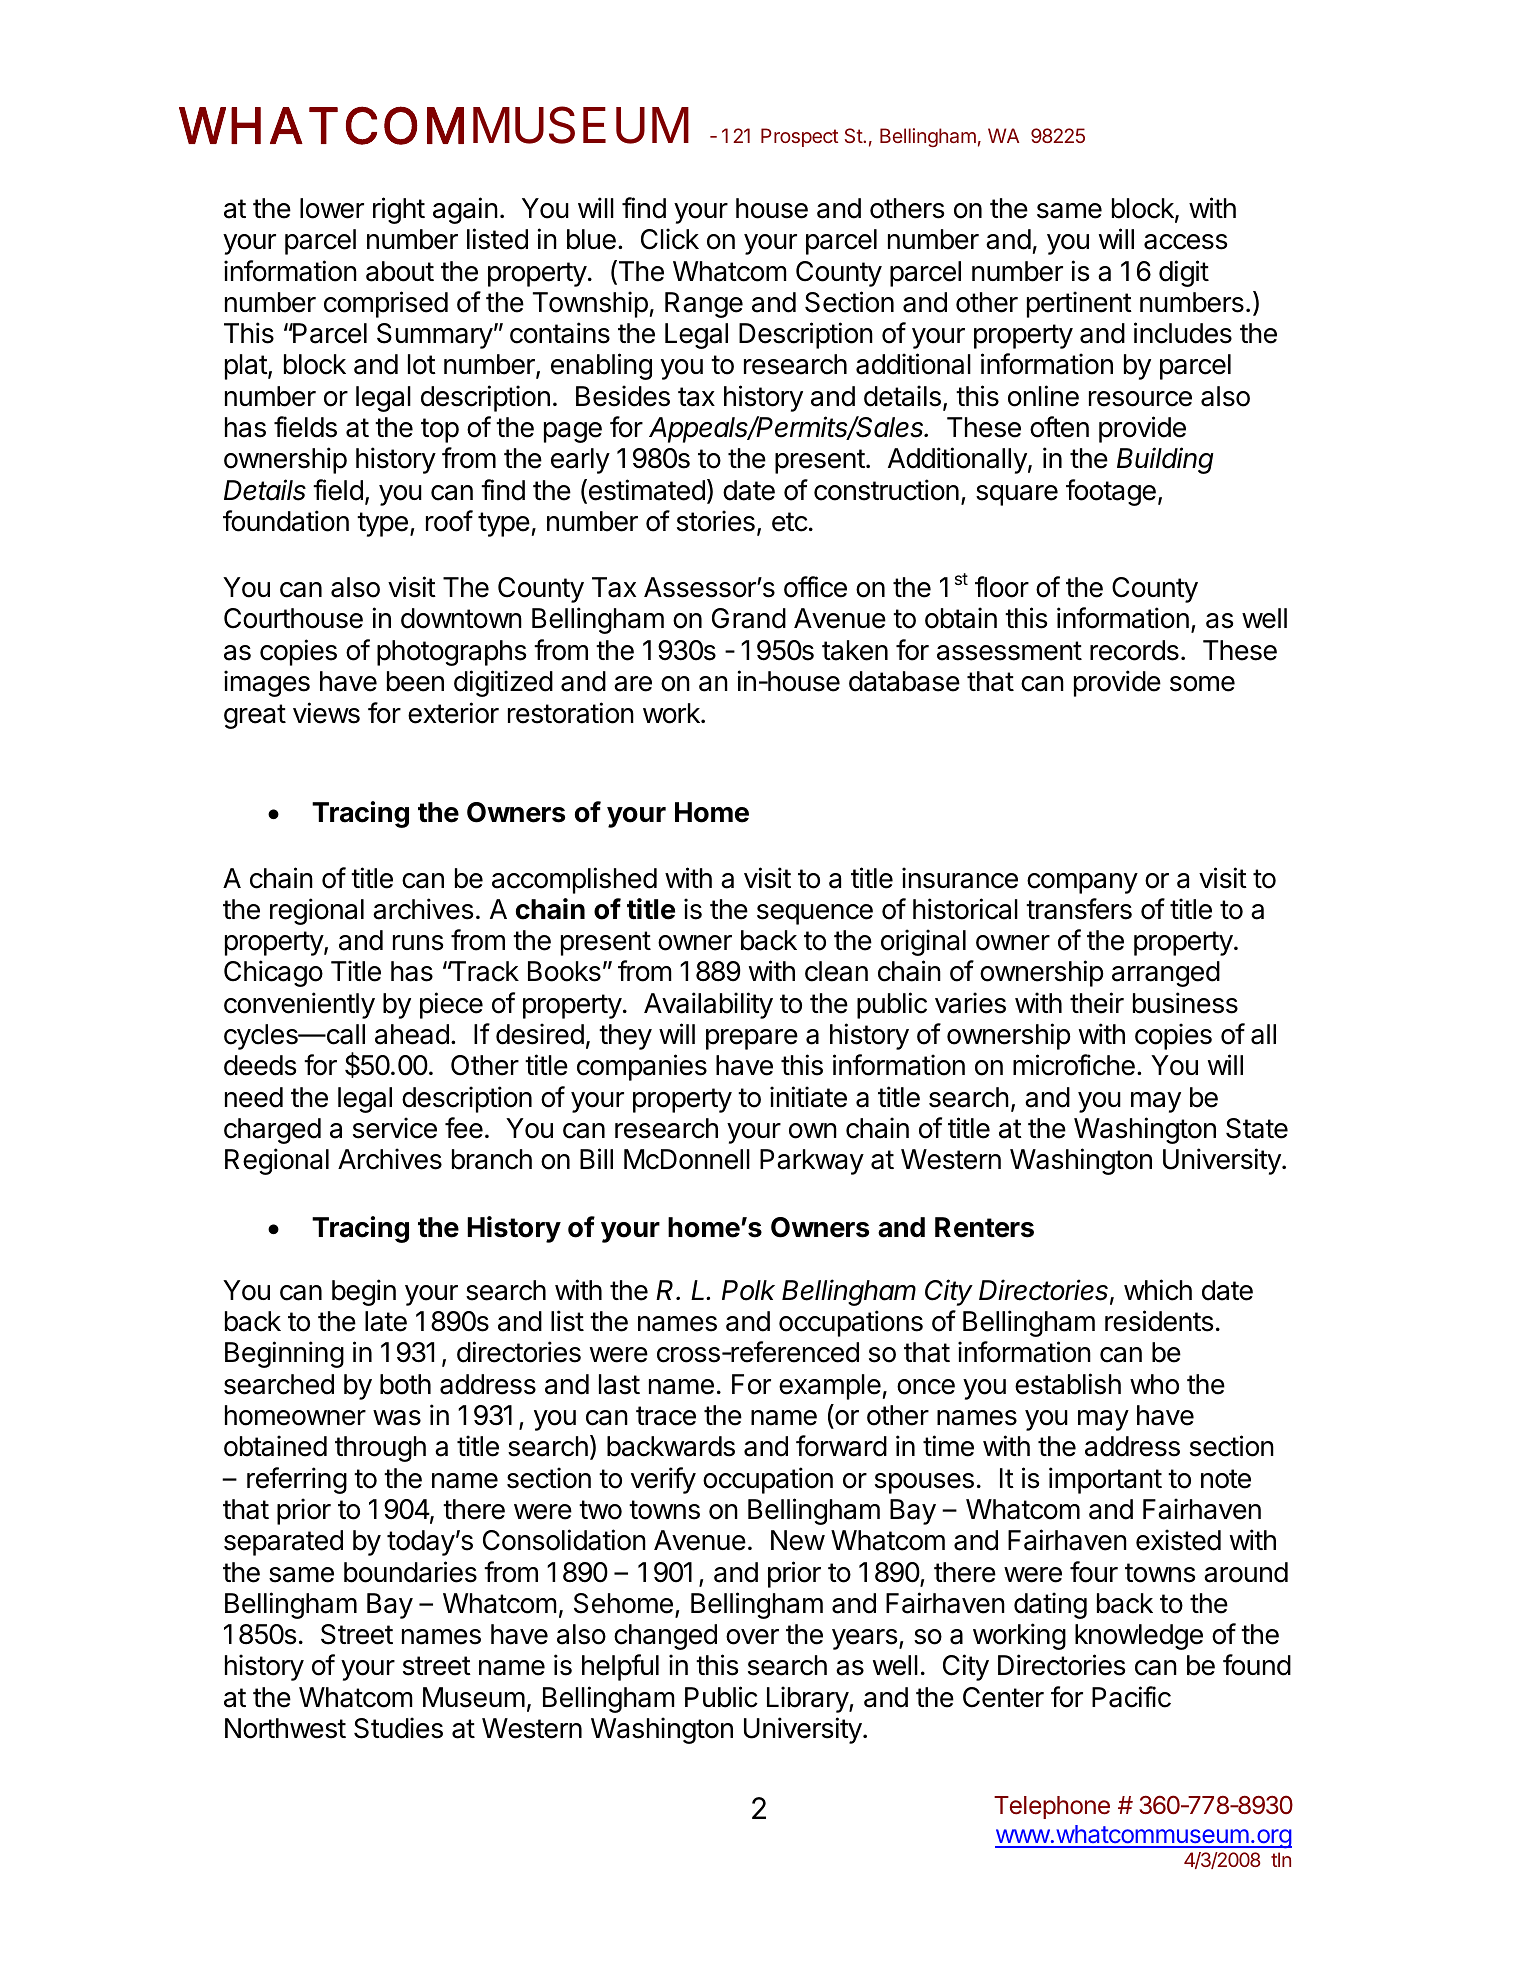 This screenshot has height=1961, width=1515. I want to click on top, so click(440, 430).
